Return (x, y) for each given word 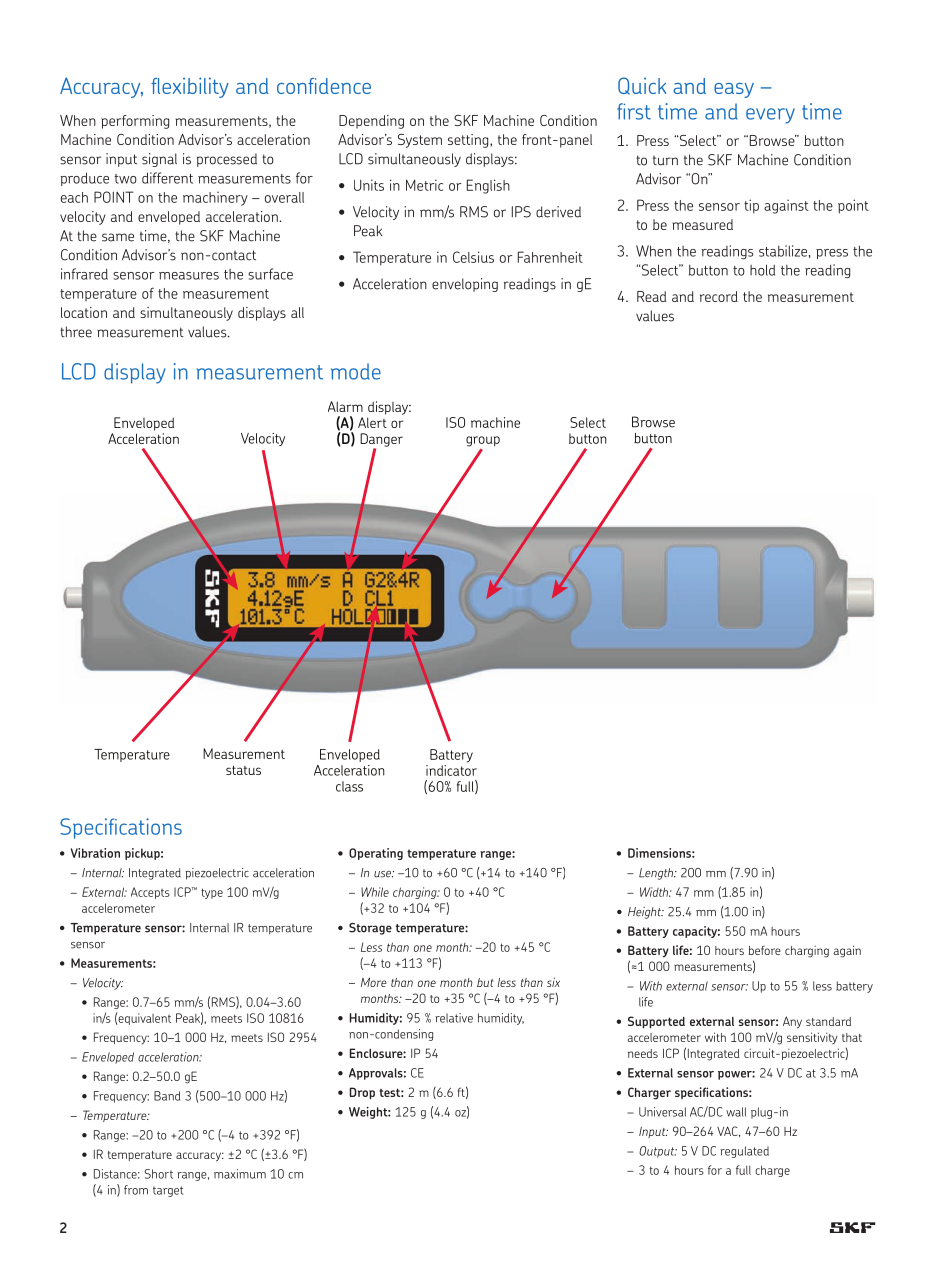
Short (158, 1174)
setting (469, 141)
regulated (744, 1152)
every (770, 116)
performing (135, 122)
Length (657, 874)
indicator (451, 770)
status (243, 770)
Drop (362, 1093)
